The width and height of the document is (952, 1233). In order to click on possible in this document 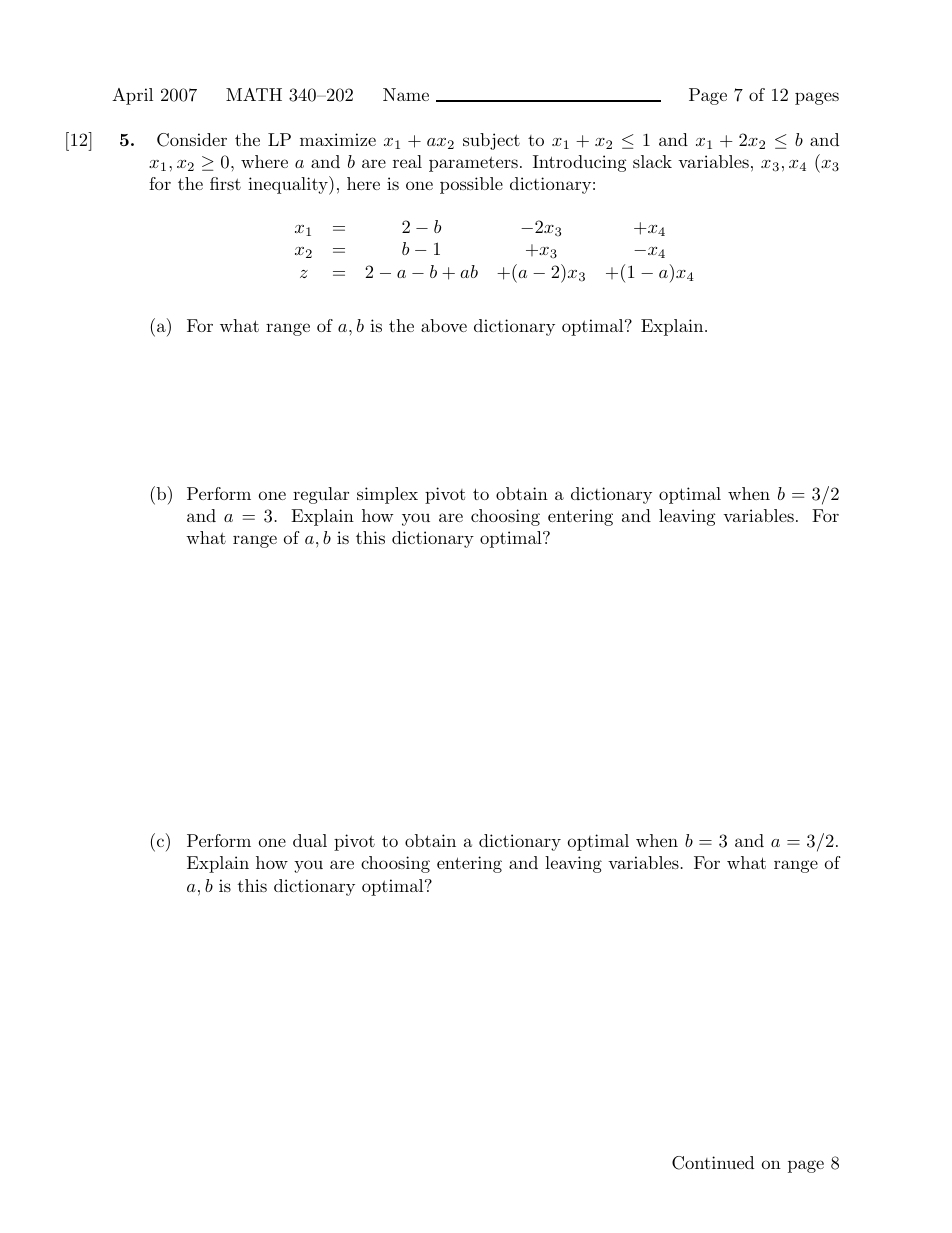, I will do `click(471, 185)`.
